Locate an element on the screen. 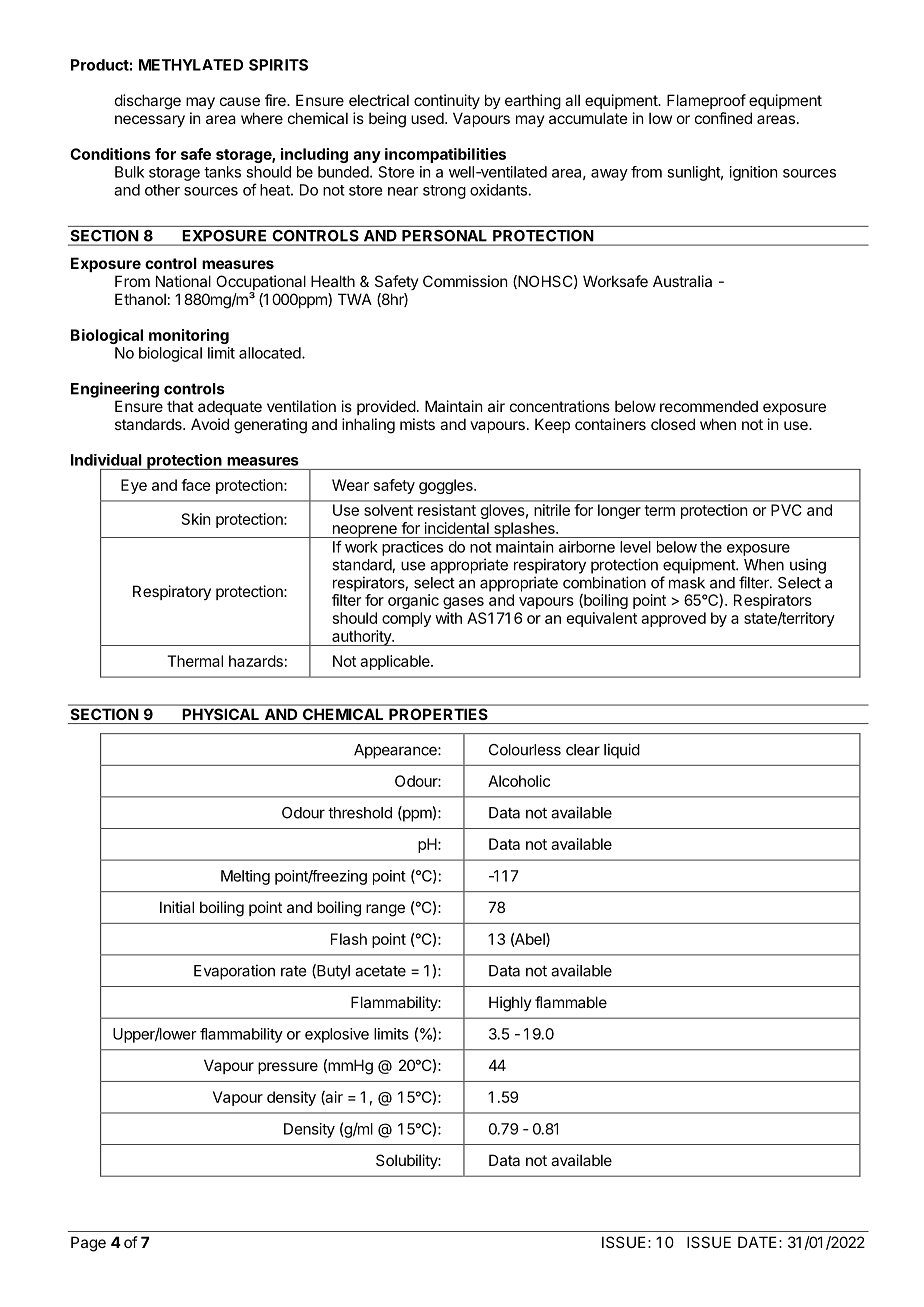 The image size is (924, 1307). that is located at coordinates (180, 406).
